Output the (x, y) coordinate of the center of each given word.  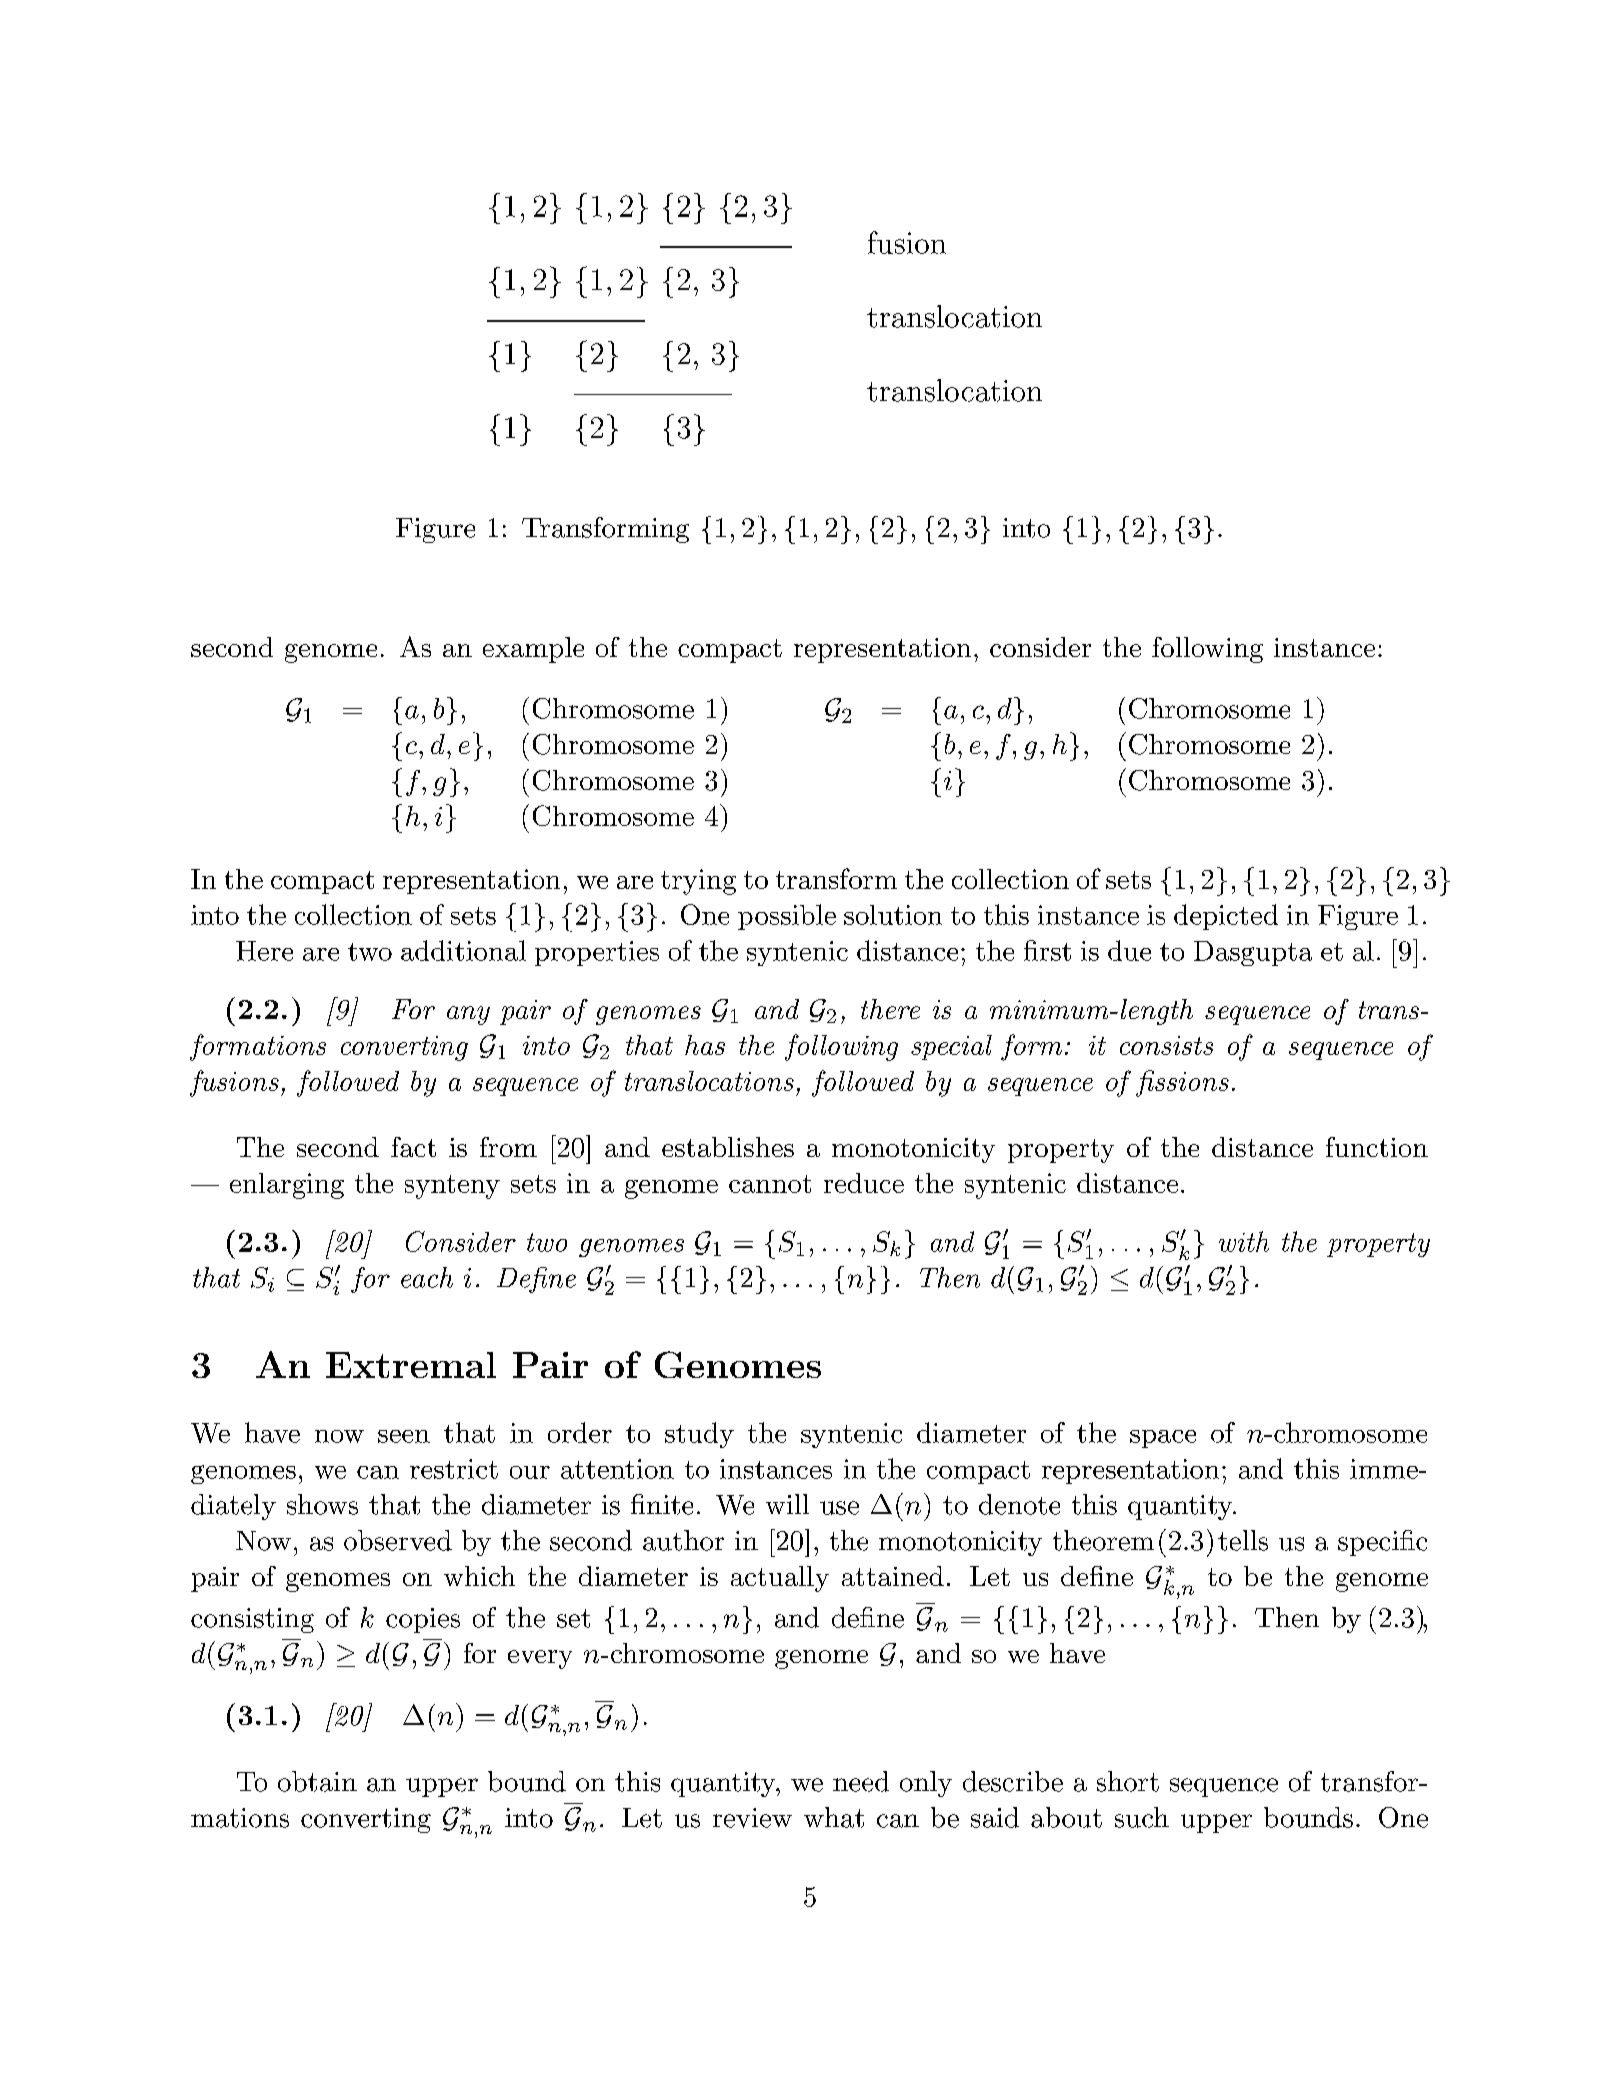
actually (780, 1579)
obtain (317, 1781)
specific (1382, 1543)
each (427, 1277)
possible (787, 917)
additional (463, 950)
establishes (728, 1147)
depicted (1226, 917)
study (699, 1435)
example (533, 650)
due (1129, 950)
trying (698, 882)
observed (398, 1540)
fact (413, 1147)
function (1377, 1147)
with (1244, 1241)
